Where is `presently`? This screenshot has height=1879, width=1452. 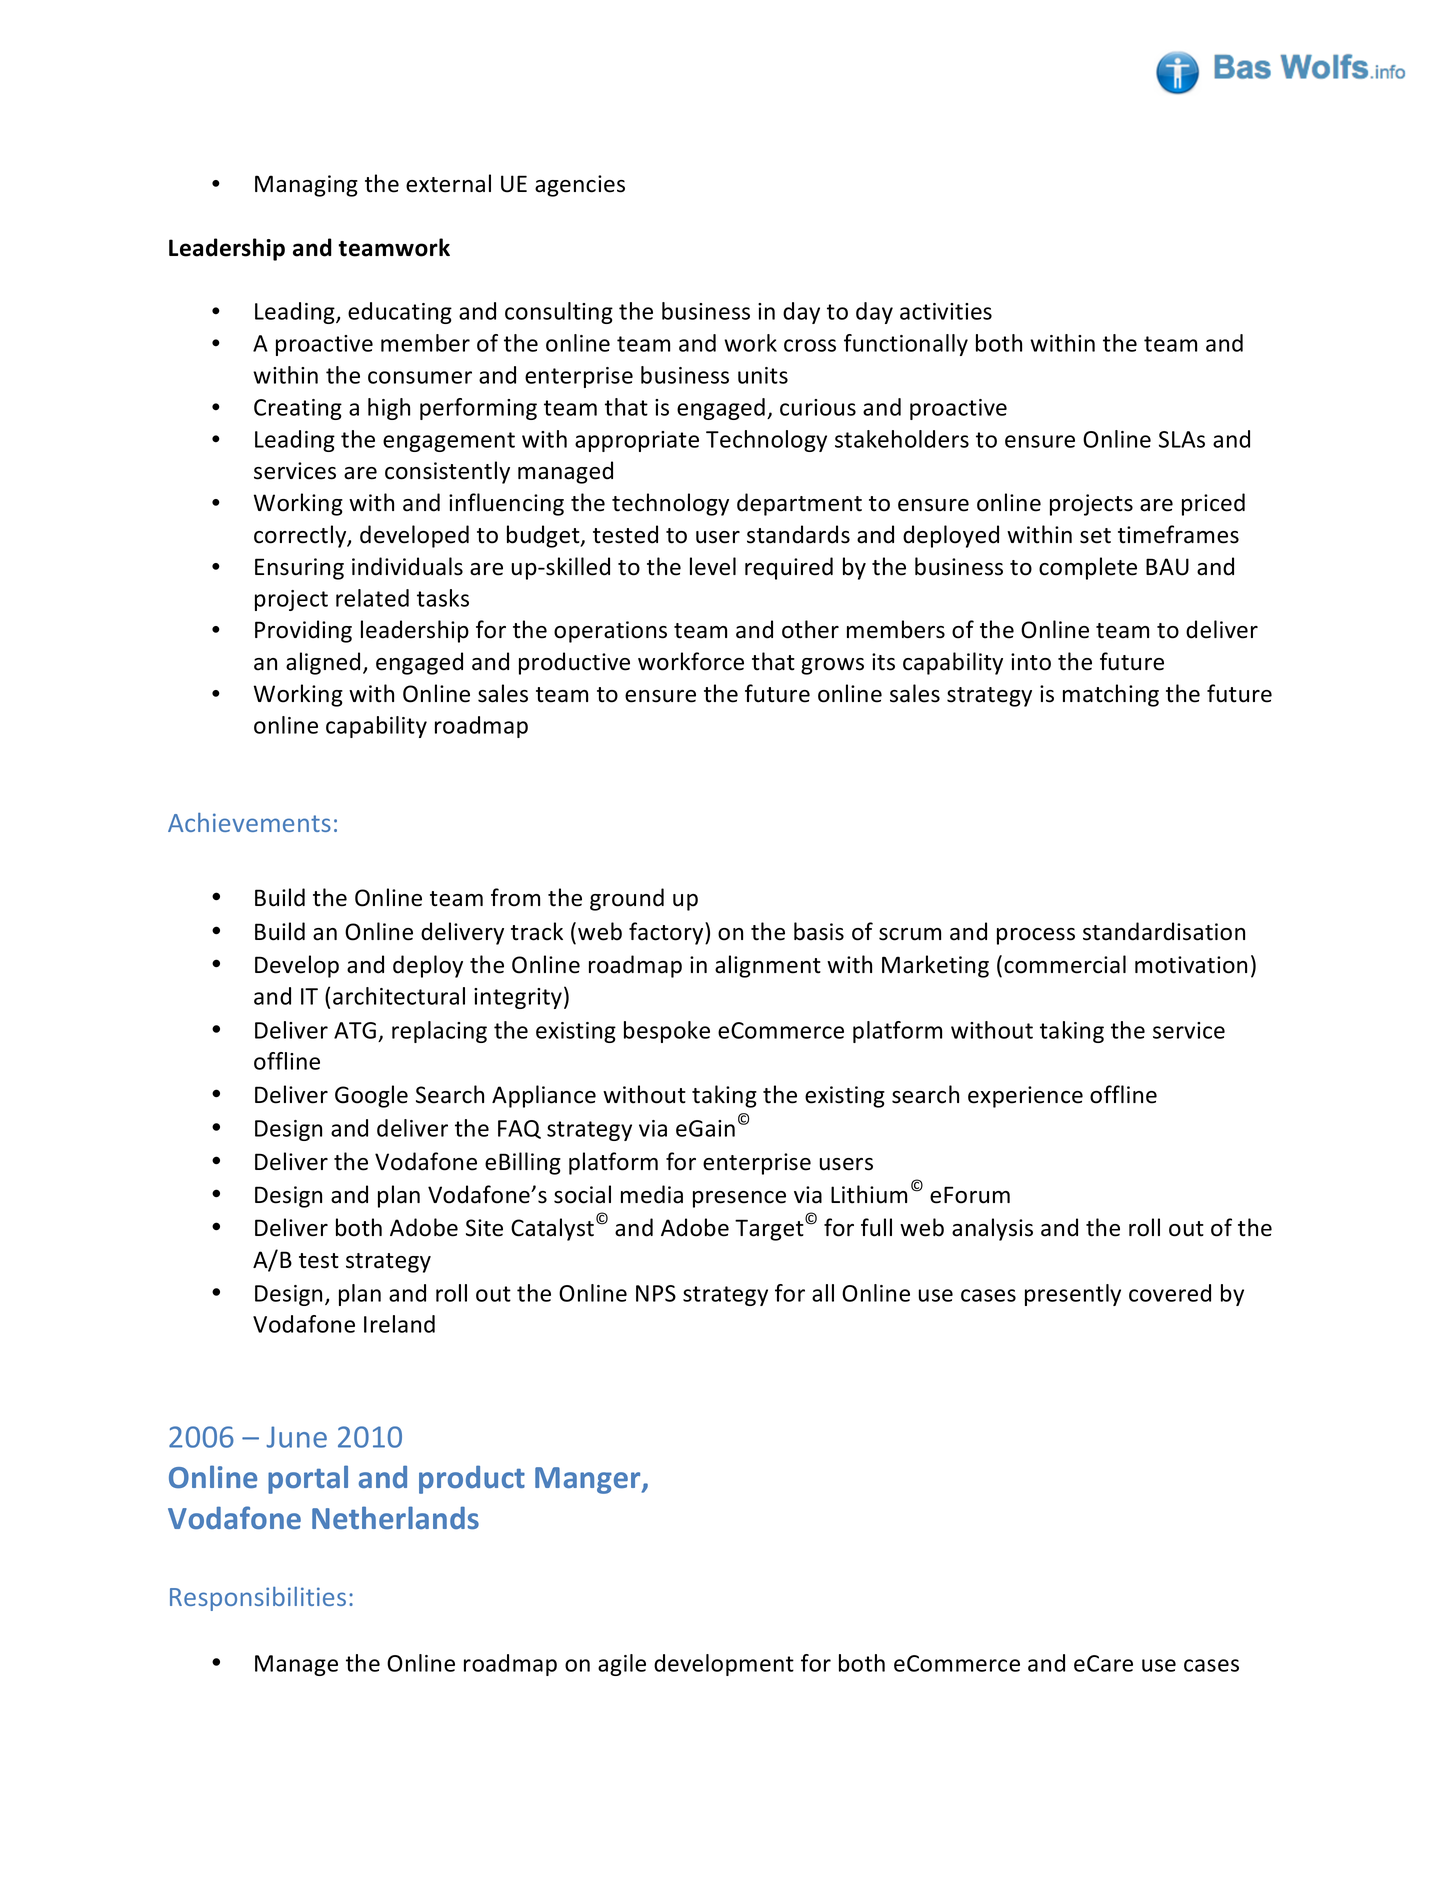
presently is located at coordinates (1073, 1295).
